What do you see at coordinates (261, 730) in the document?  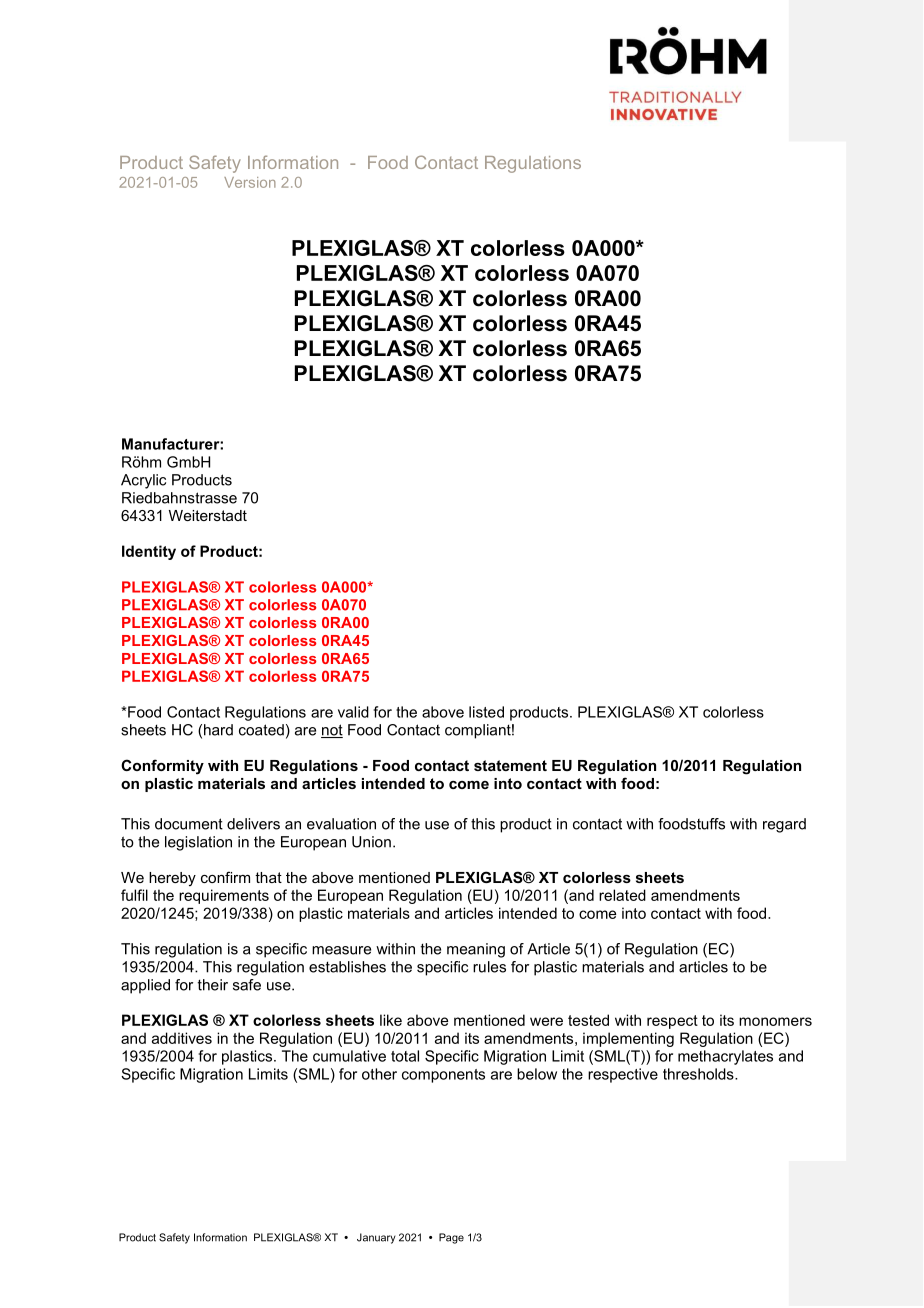 I see `coated` at bounding box center [261, 730].
